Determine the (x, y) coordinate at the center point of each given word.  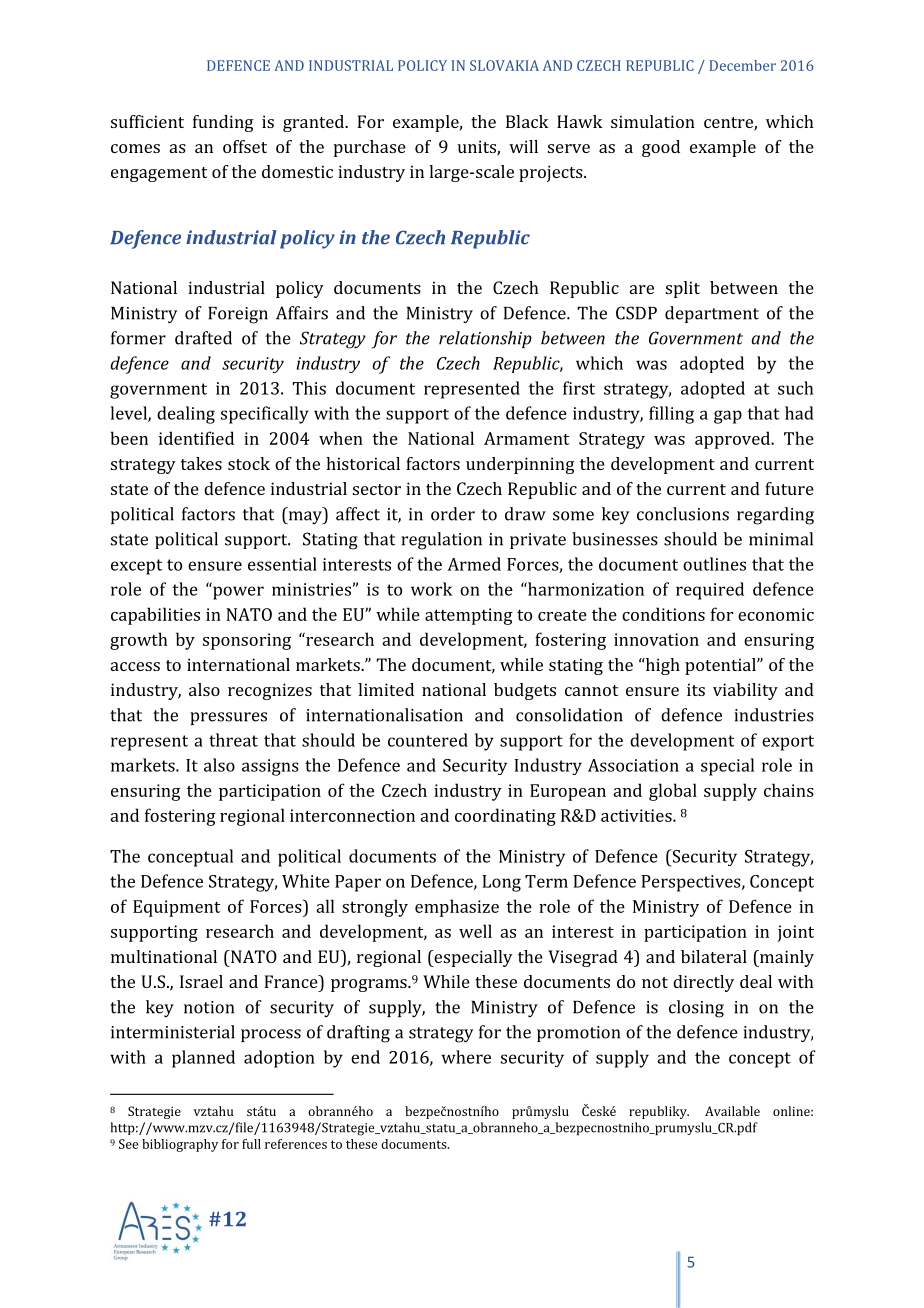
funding (223, 123)
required (710, 591)
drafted (203, 338)
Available (732, 1111)
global (673, 792)
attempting (469, 616)
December (742, 65)
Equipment (176, 908)
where (466, 1057)
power (238, 593)
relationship (485, 339)
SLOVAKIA (504, 65)
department (712, 314)
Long (501, 883)
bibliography (180, 1145)
